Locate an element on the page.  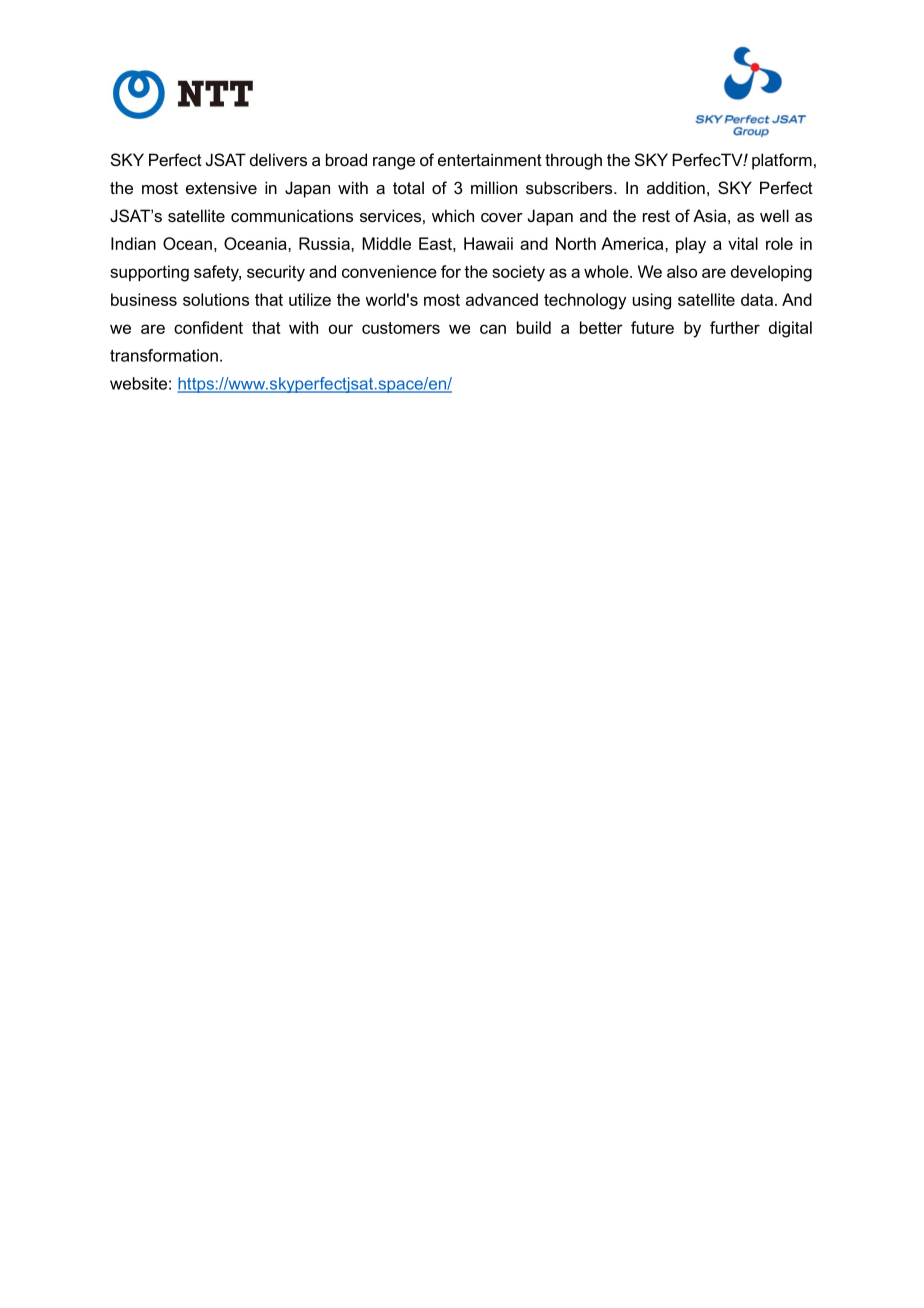
transformation is located at coordinates (164, 355).
